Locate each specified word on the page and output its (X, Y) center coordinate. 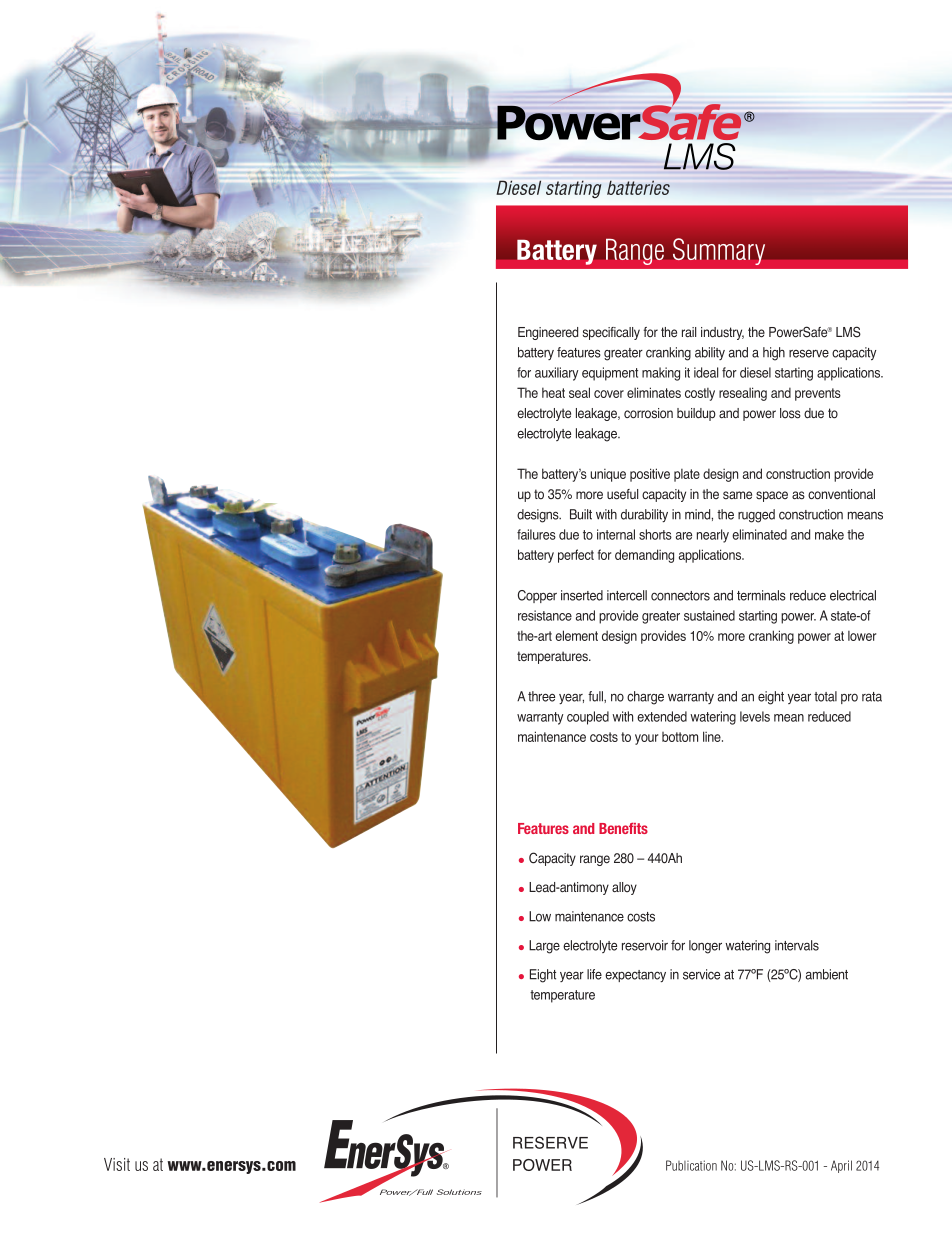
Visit (117, 1164)
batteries (638, 187)
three (541, 696)
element (576, 635)
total (825, 696)
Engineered (548, 333)
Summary (719, 251)
